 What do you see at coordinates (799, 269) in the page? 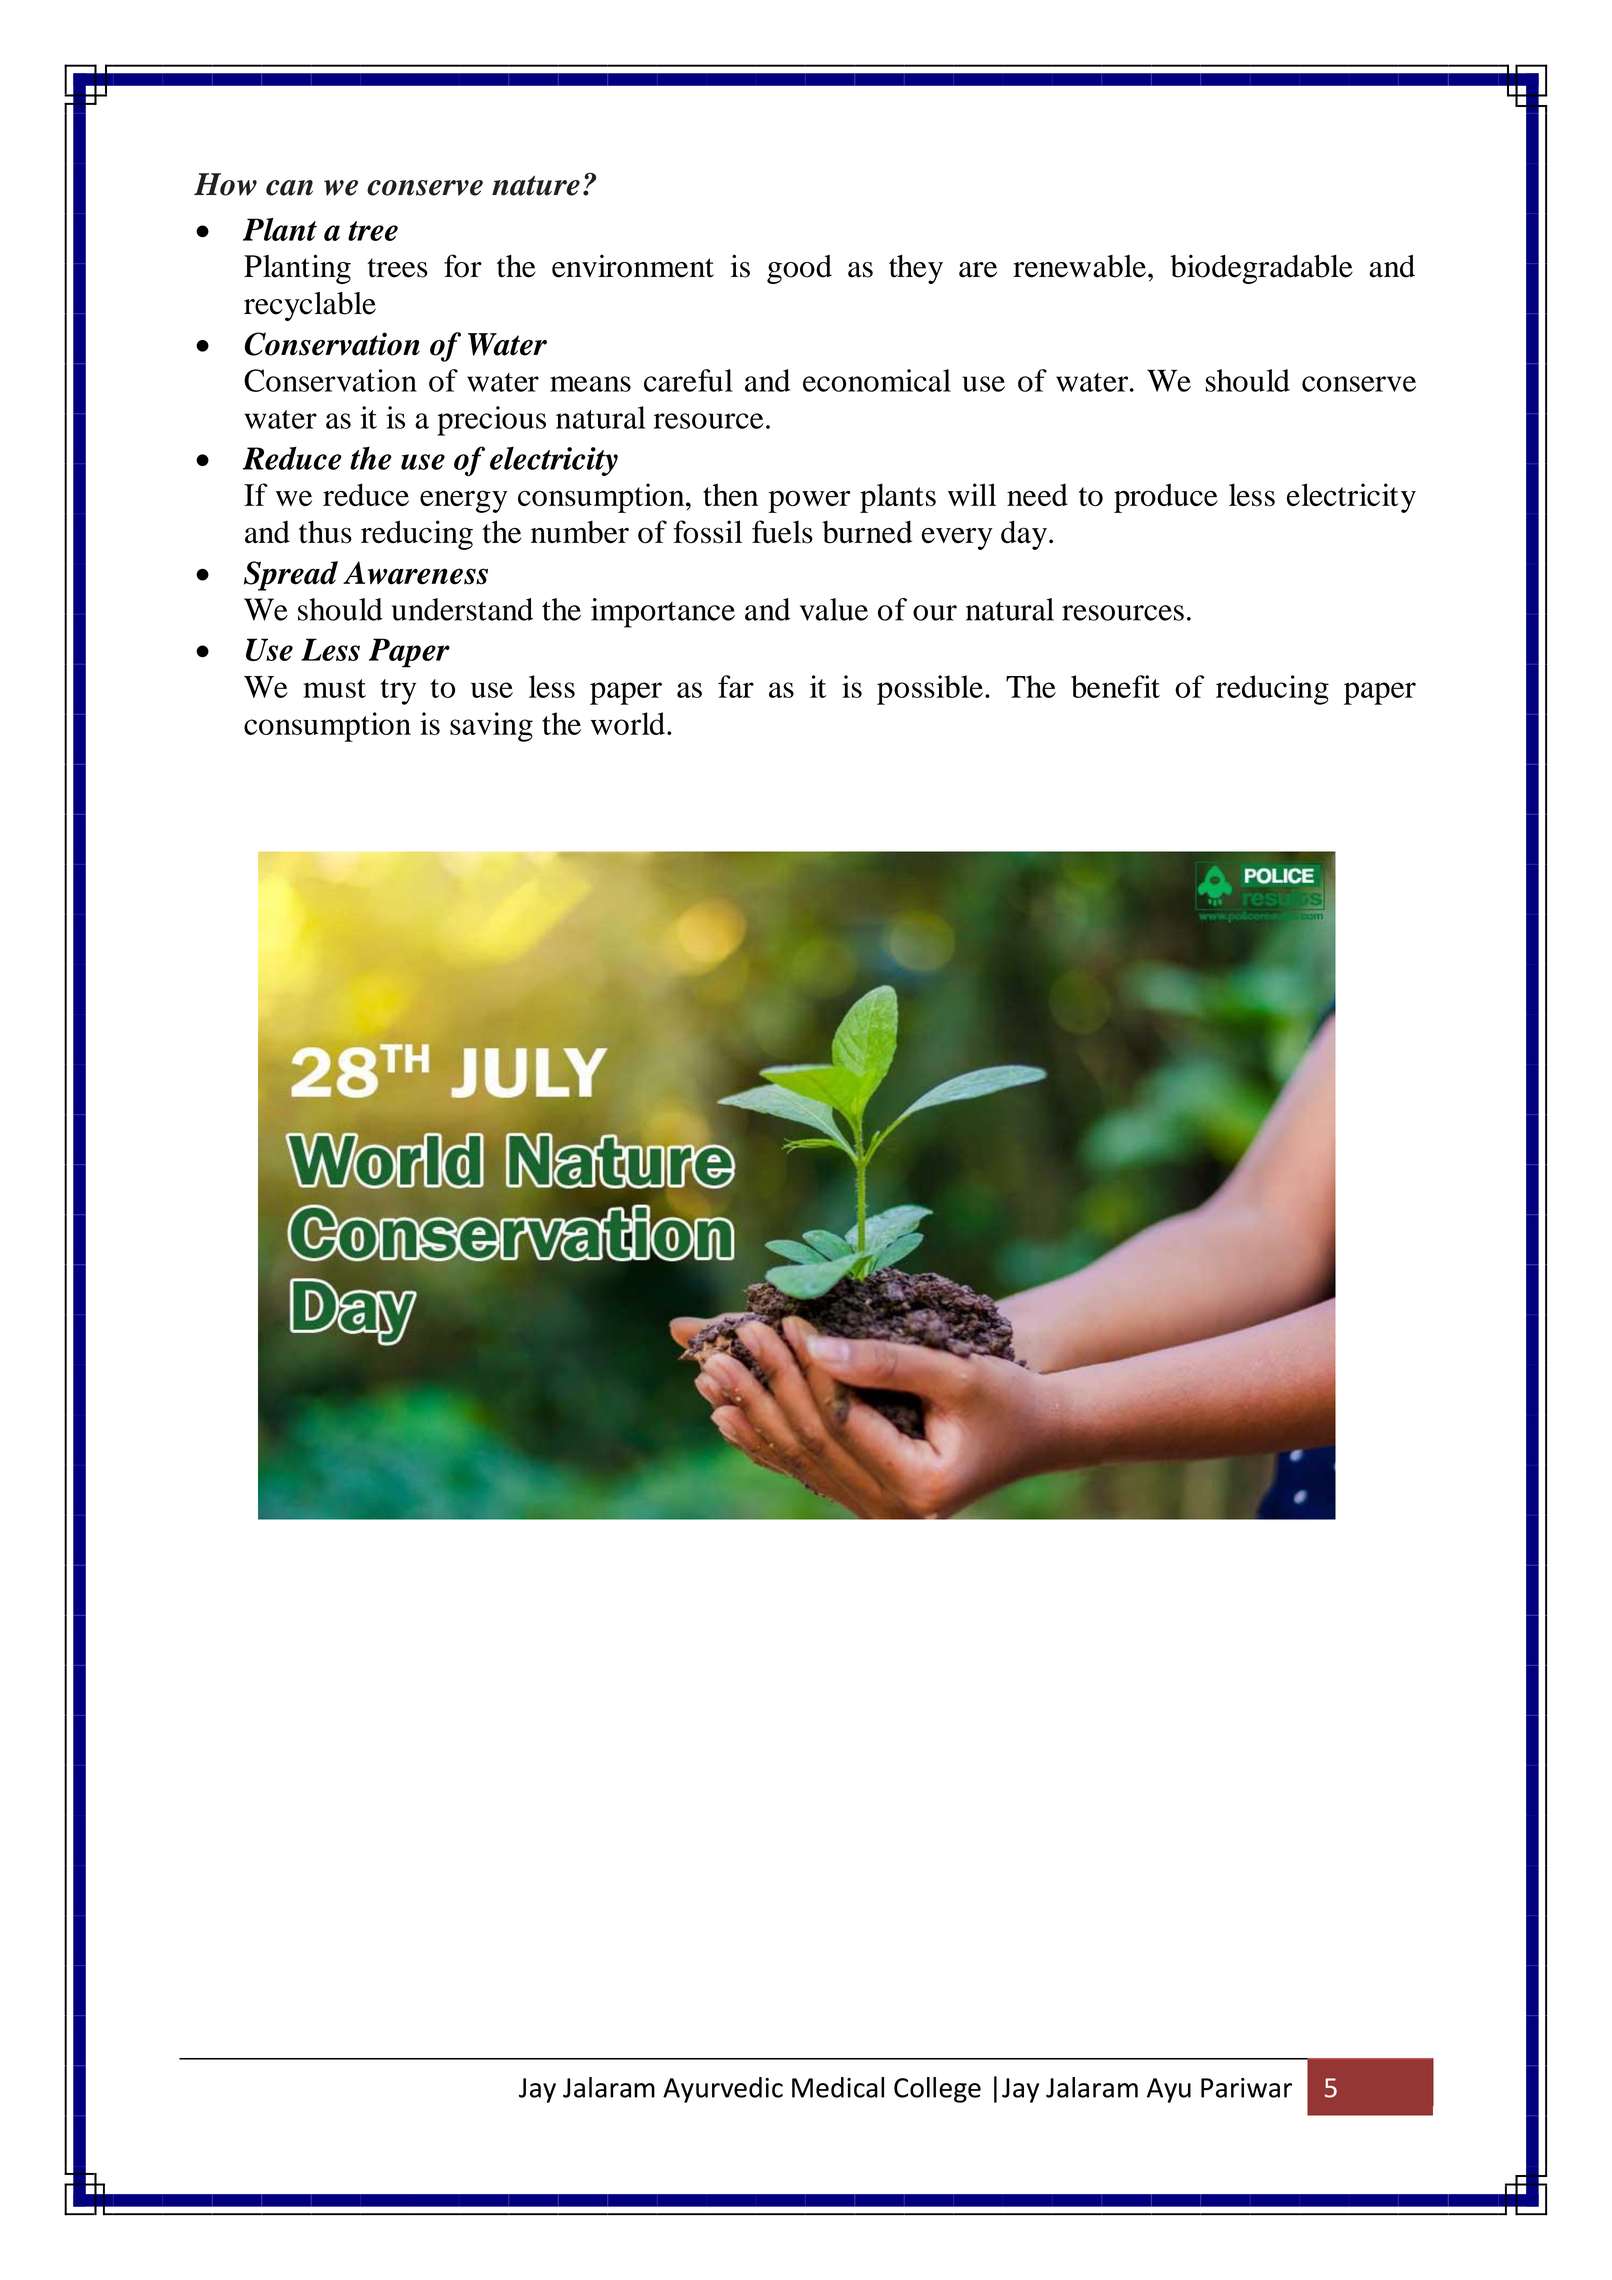
I see `good` at bounding box center [799, 269].
